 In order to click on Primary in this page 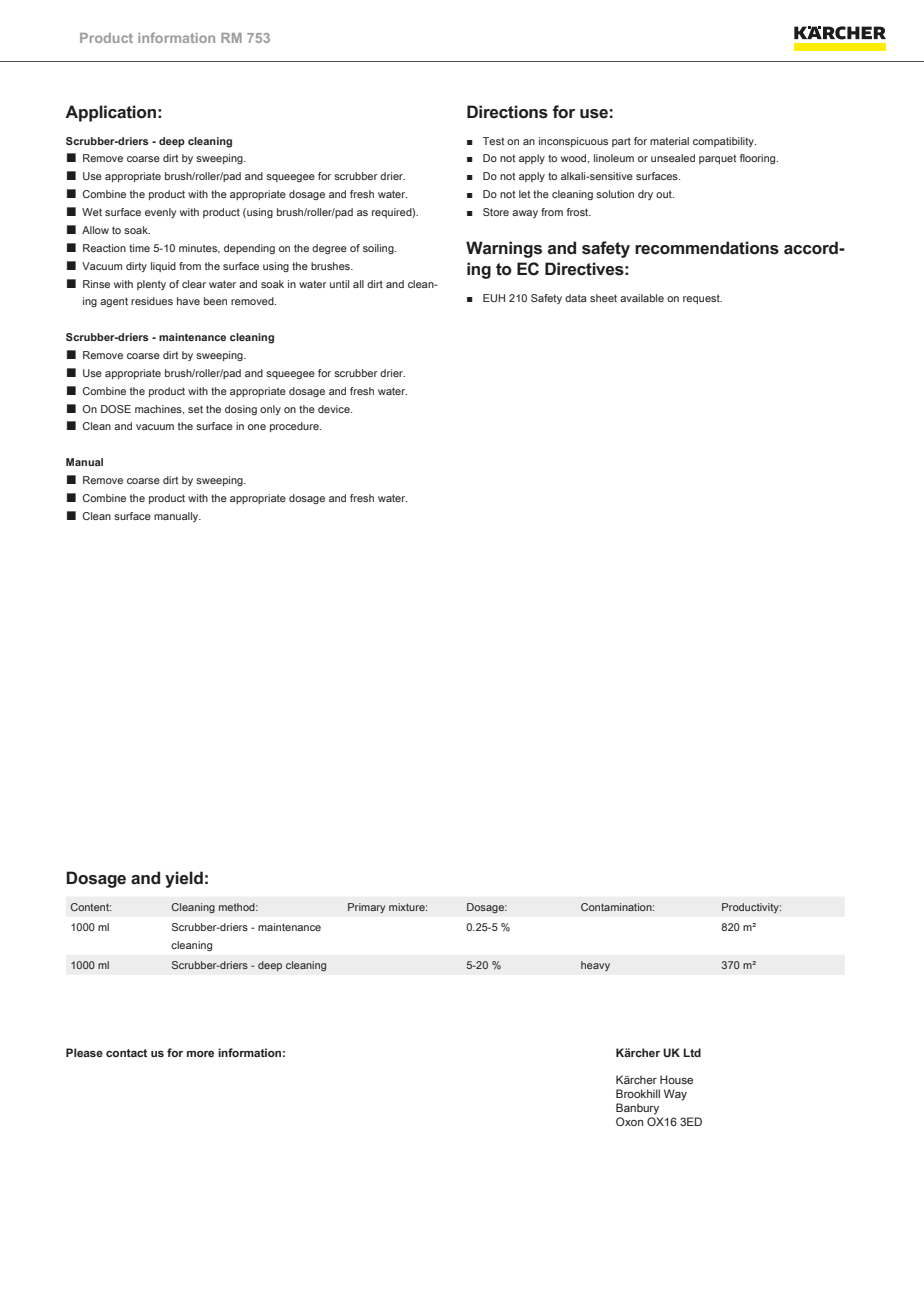, I will do `click(366, 908)`.
